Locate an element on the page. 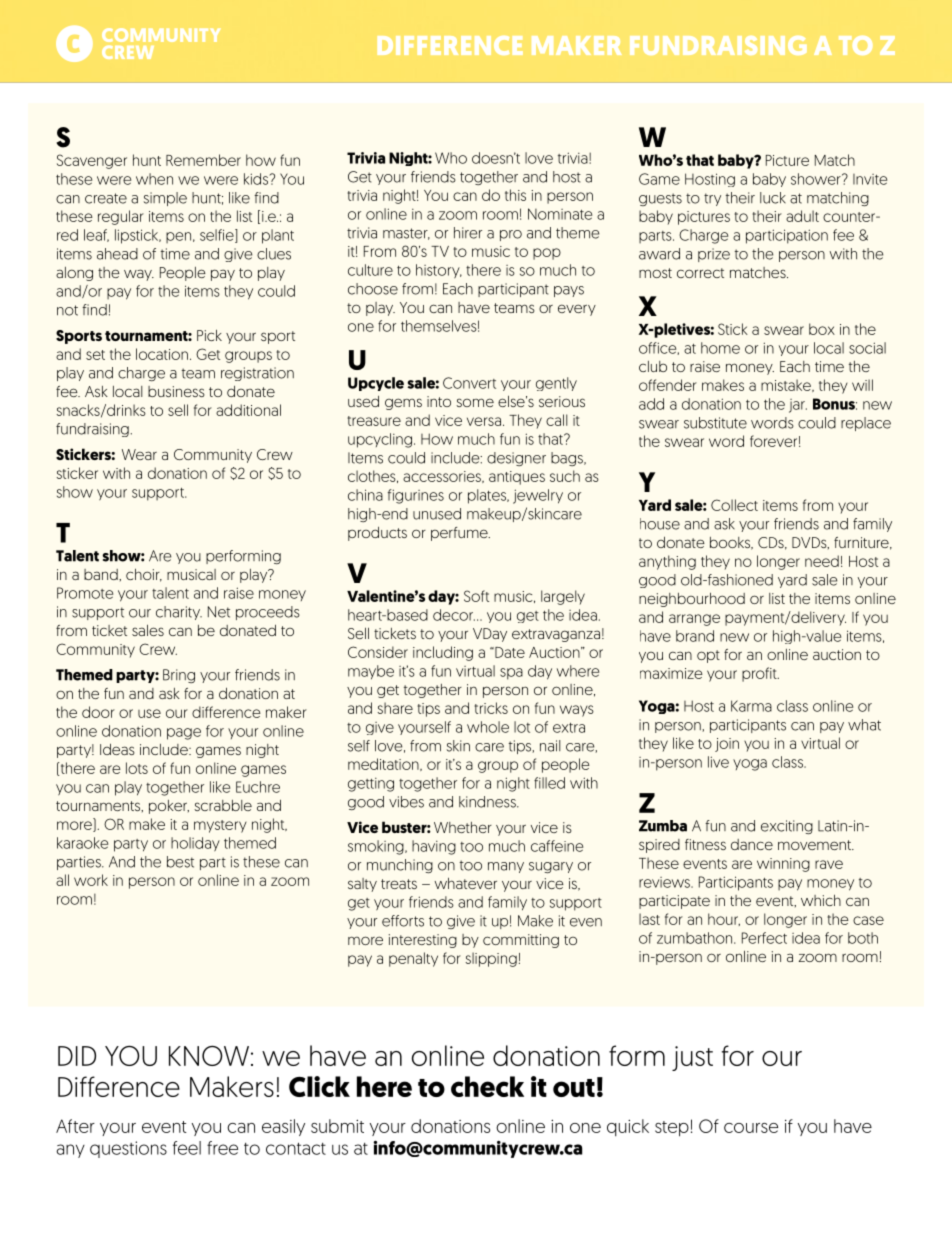 Image resolution: width=952 pixels, height=1233 pixels. this is located at coordinates (515, 195).
